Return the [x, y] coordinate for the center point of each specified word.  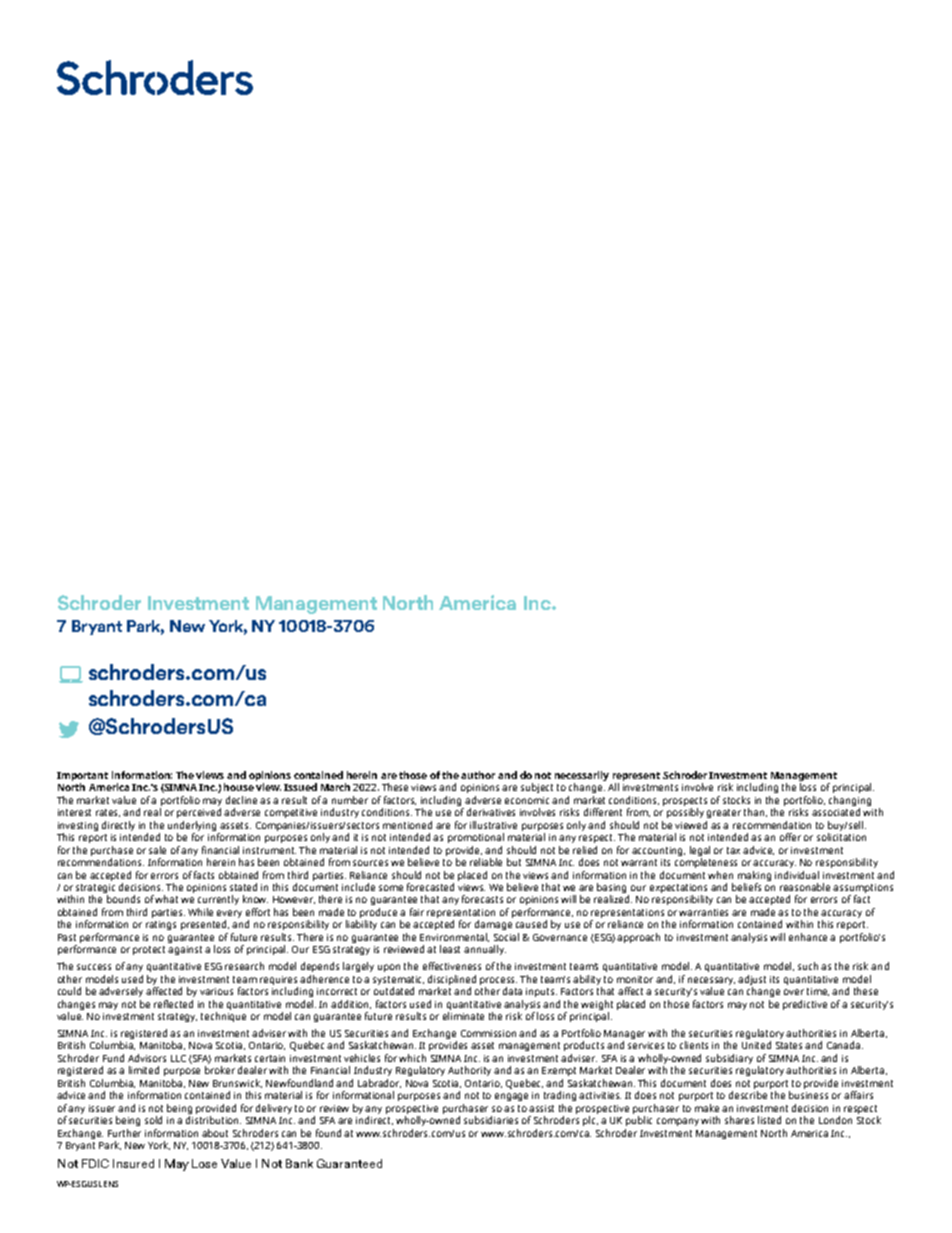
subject [537, 788]
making [754, 876]
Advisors [147, 1058]
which [412, 1058]
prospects [685, 803]
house [239, 787]
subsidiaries [491, 1120]
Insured [133, 1163]
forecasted [430, 887]
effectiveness [452, 966]
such [808, 966]
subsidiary [729, 1059]
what [166, 899]
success [94, 967]
